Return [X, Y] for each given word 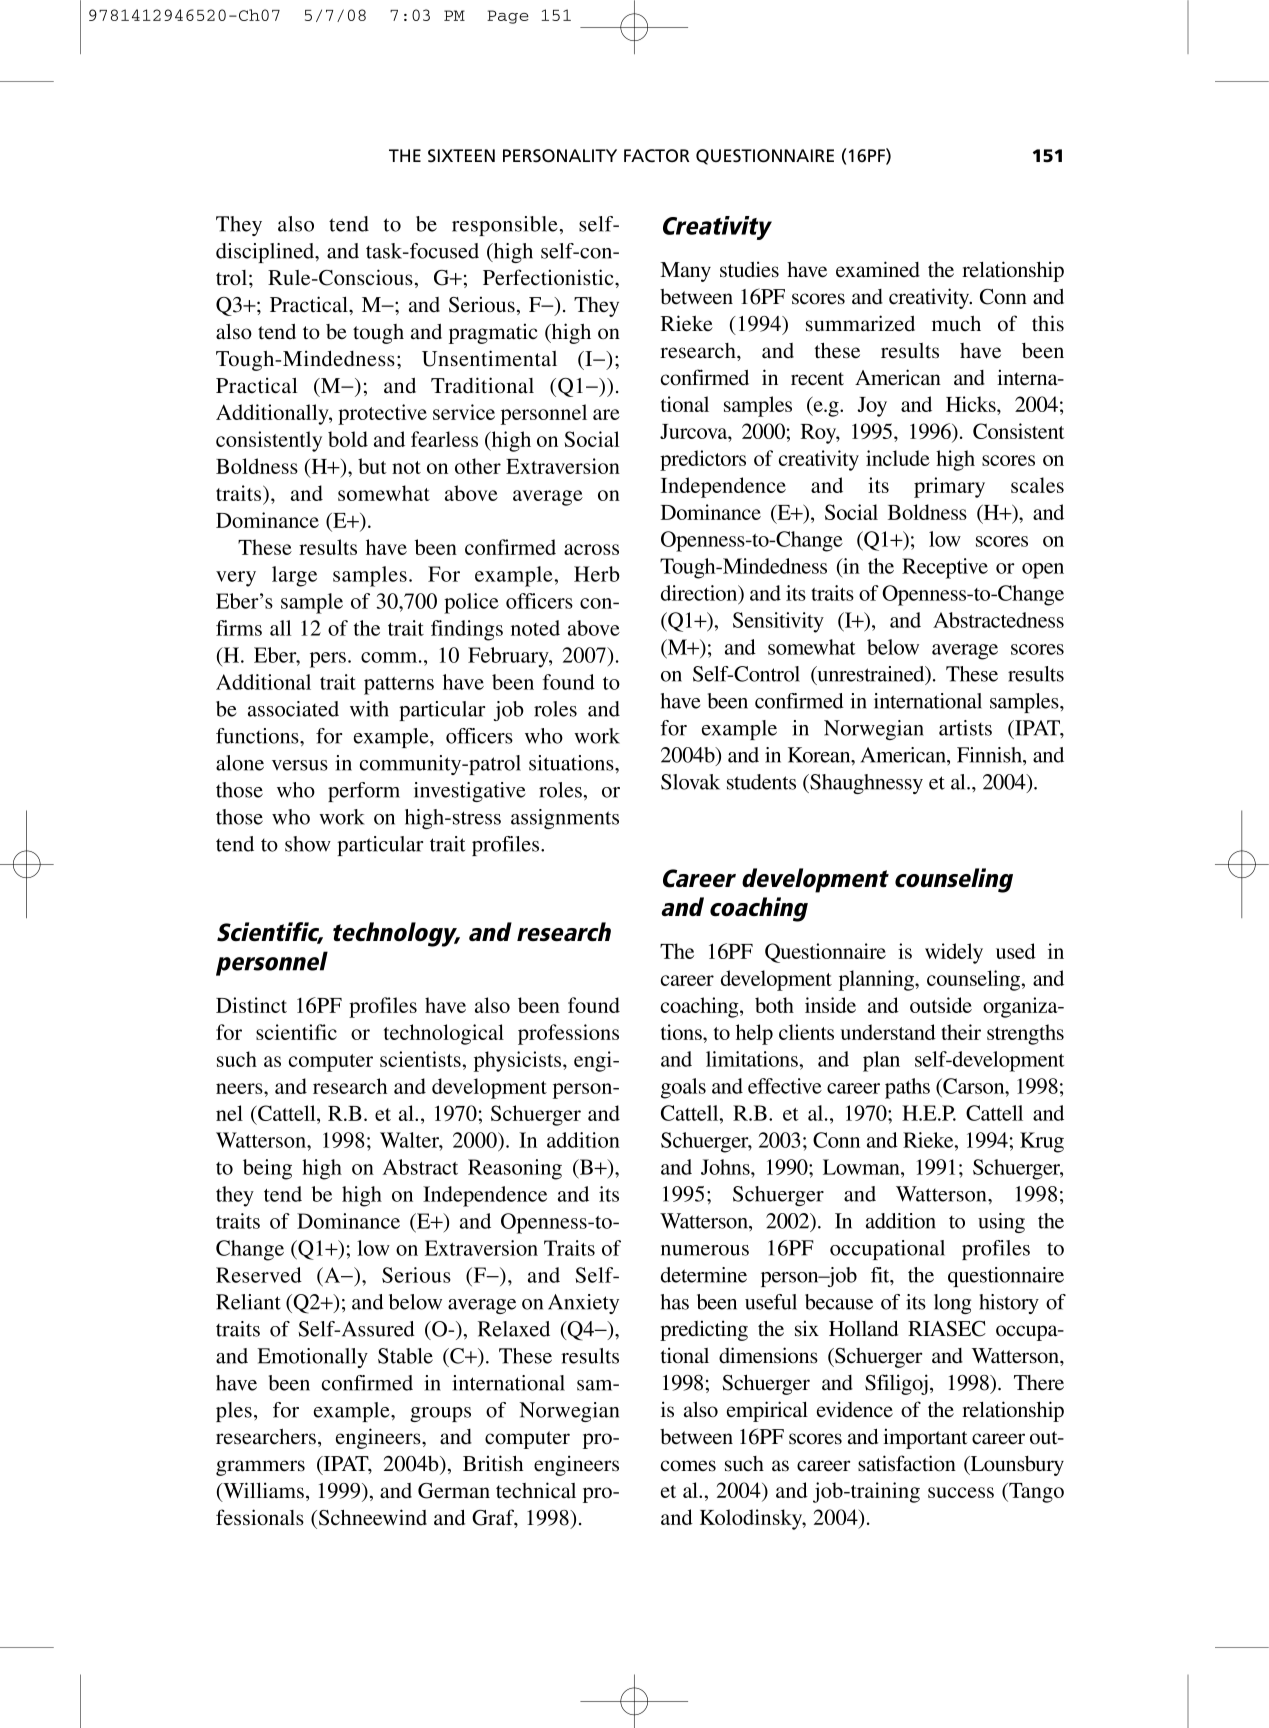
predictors [703, 460]
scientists [420, 1059]
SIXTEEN [461, 156]
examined [878, 269]
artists [965, 728]
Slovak [690, 782]
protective [382, 414]
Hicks [972, 404]
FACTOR [657, 155]
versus [300, 765]
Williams [262, 1491]
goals [683, 1088]
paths [907, 1088]
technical [536, 1490]
